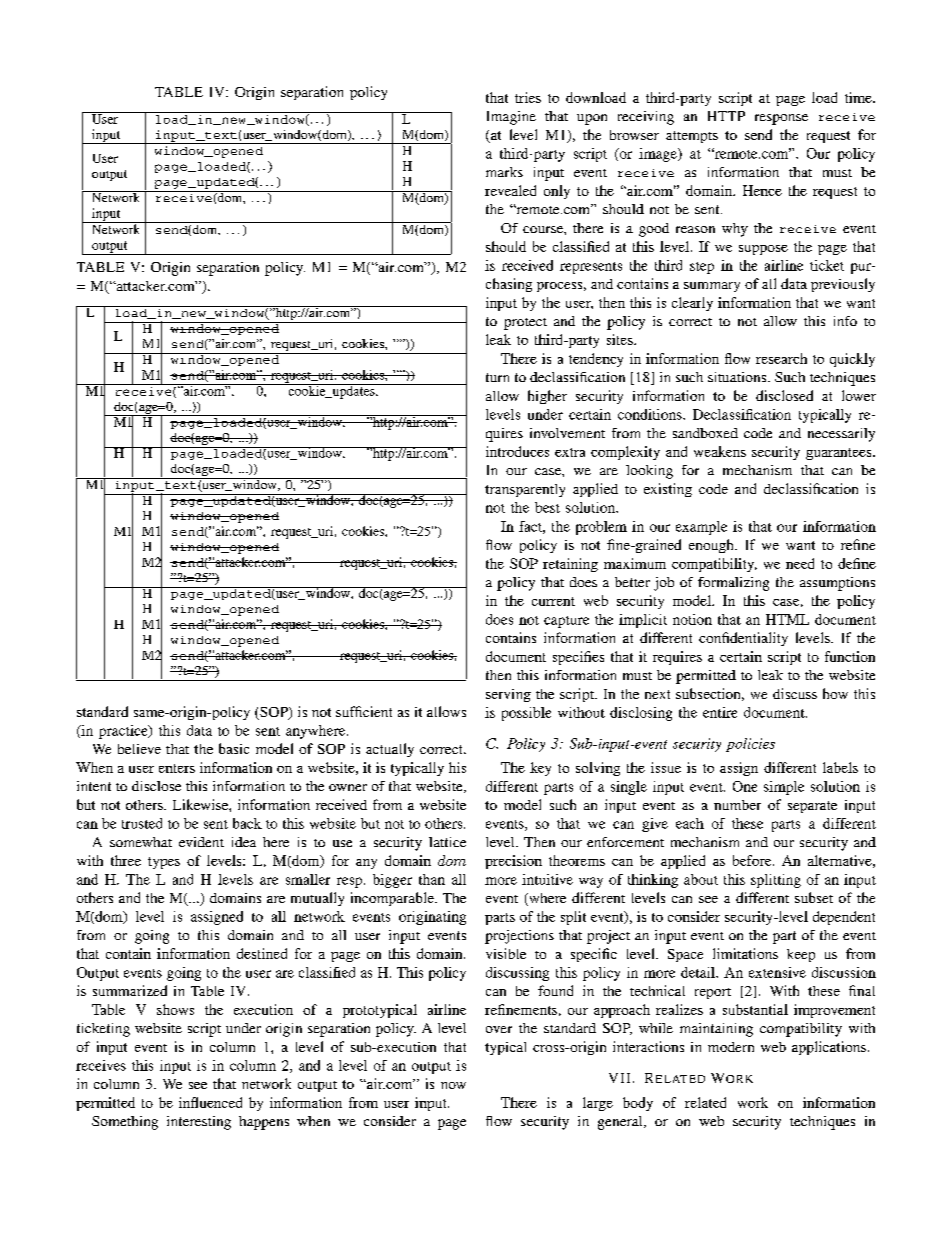 The image size is (952, 1233). Describe the element at coordinates (692, 137) in the page. I see `attempts` at that location.
